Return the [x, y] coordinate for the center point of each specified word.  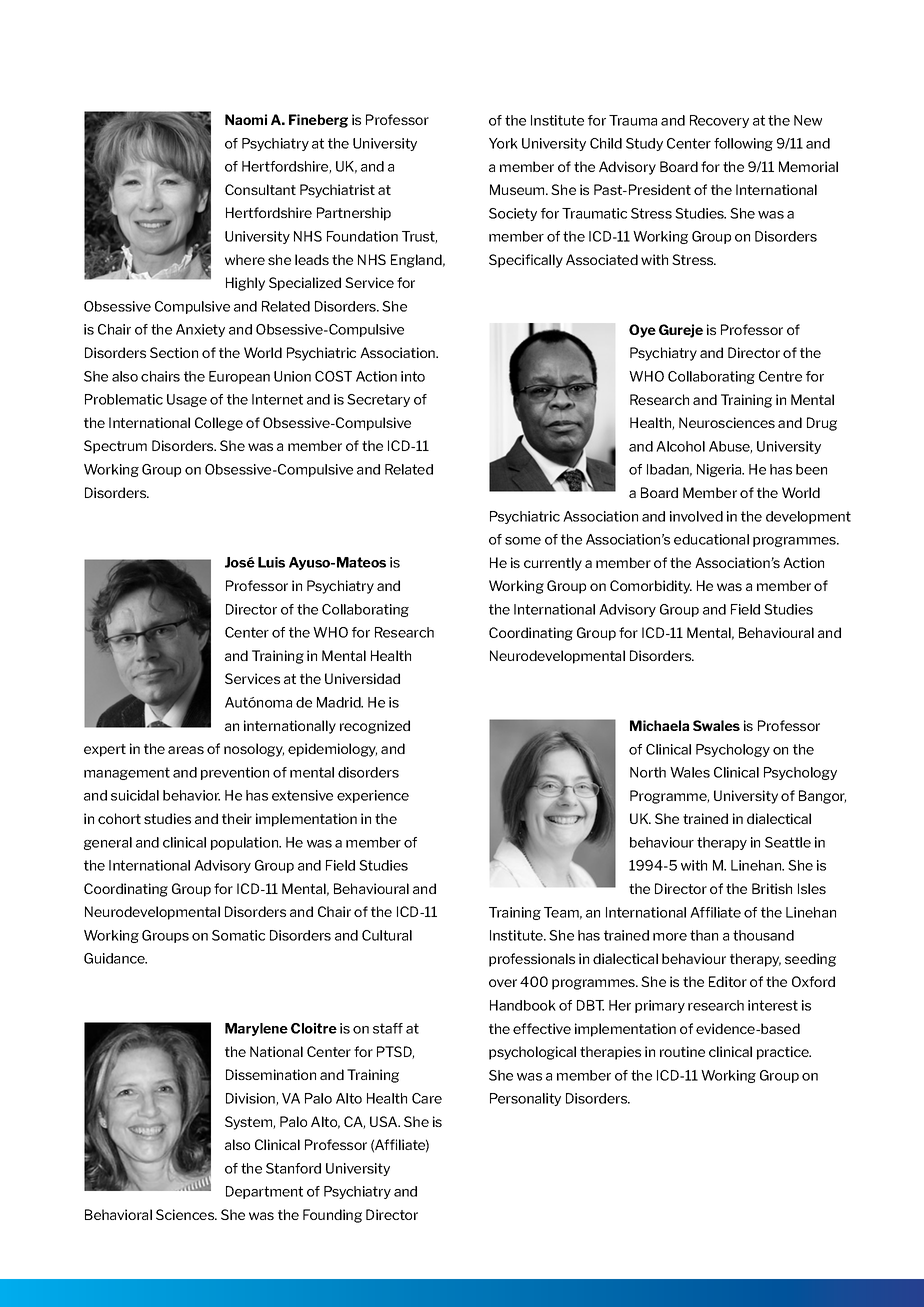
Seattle [788, 842]
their [237, 818]
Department [264, 1192]
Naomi [246, 119]
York [503, 143]
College [219, 424]
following [743, 144]
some [523, 541]
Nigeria [720, 470]
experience [373, 796]
